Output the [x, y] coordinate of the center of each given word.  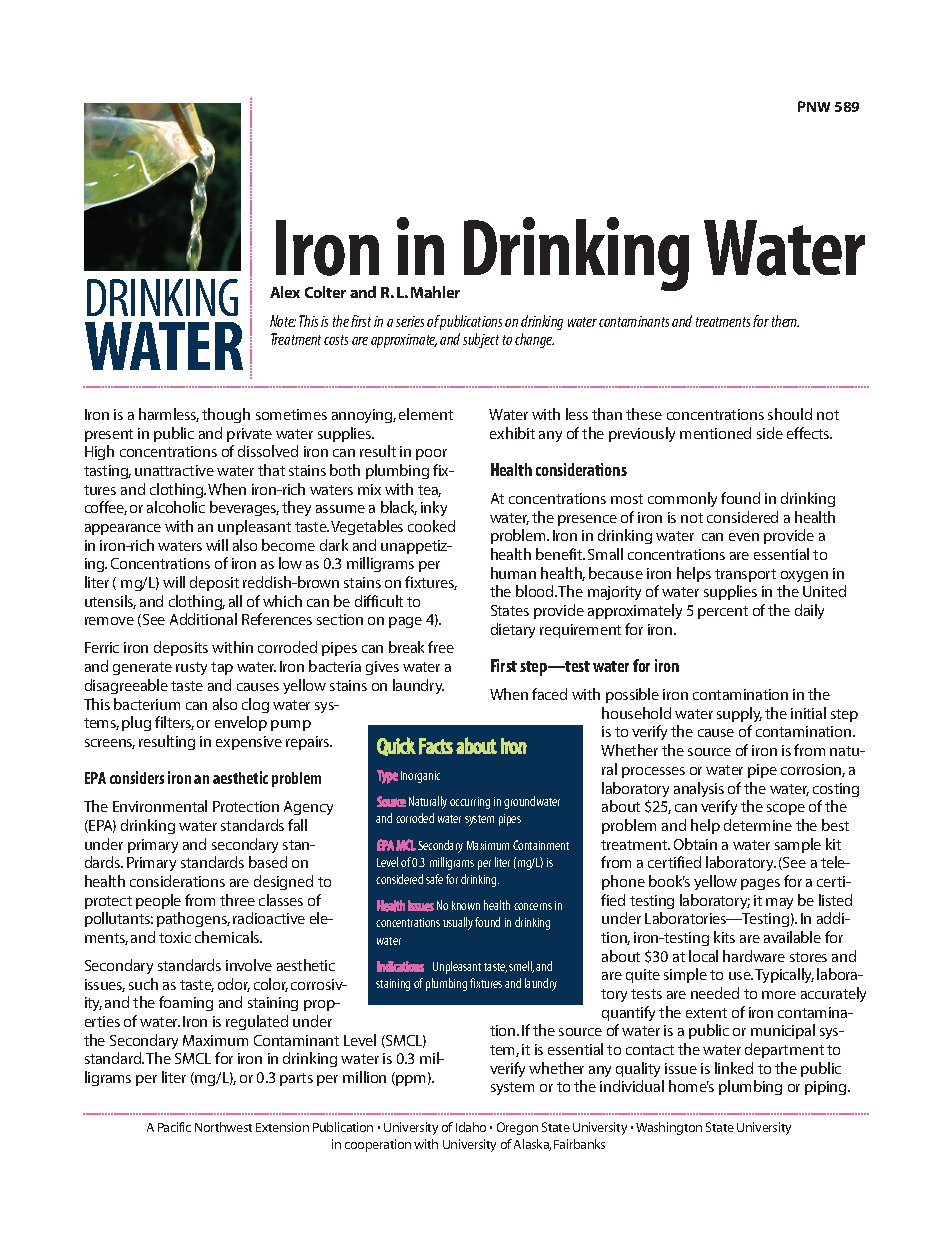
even [744, 537]
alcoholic [176, 507]
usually [458, 923]
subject [481, 340]
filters [174, 723]
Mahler [435, 292]
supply [739, 714]
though [226, 415]
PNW [814, 106]
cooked [431, 526]
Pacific [174, 1127]
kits [724, 937]
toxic [175, 937]
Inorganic [420, 777]
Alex [285, 292]
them [785, 321]
